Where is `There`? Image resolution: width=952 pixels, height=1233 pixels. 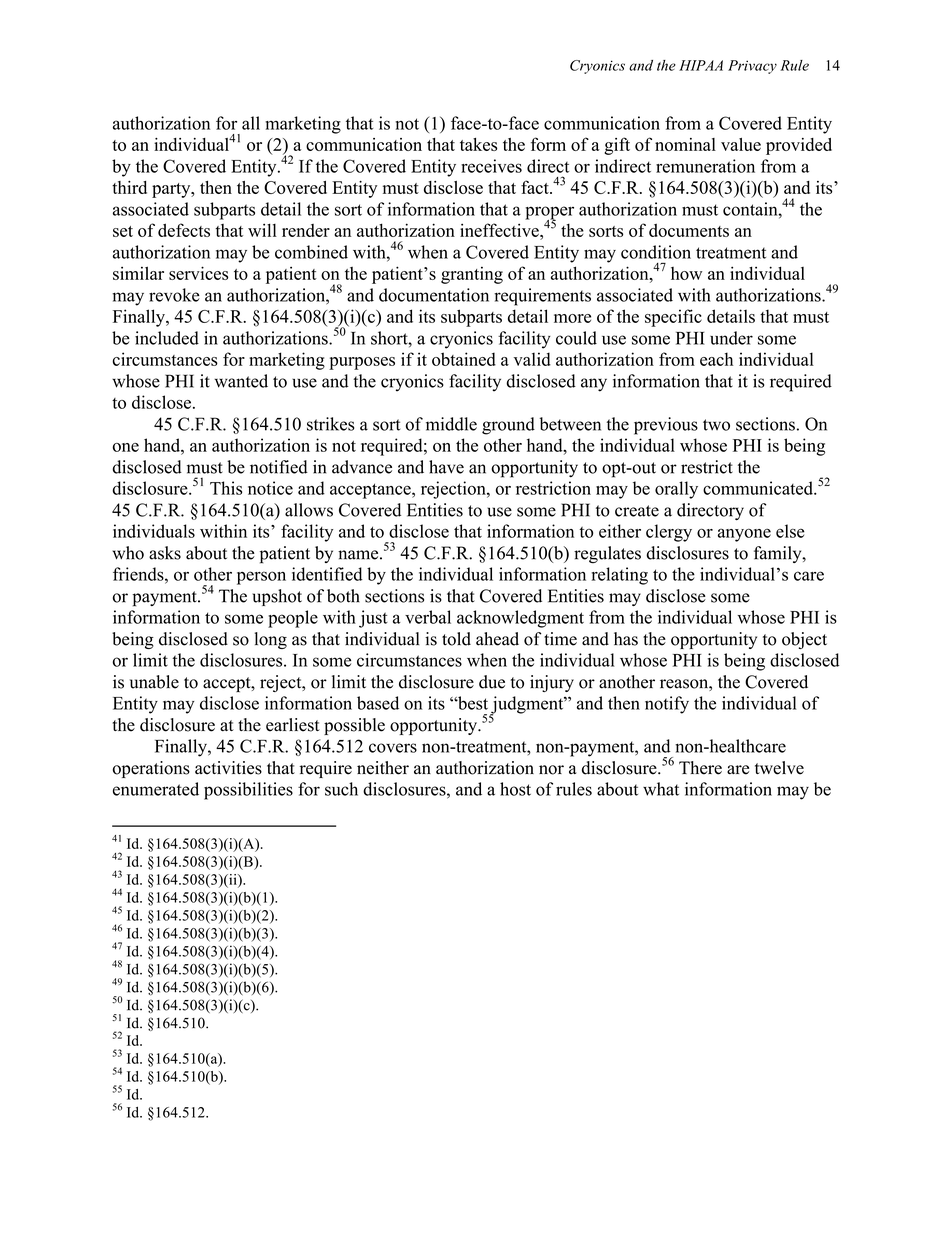
There is located at coordinates (700, 768).
